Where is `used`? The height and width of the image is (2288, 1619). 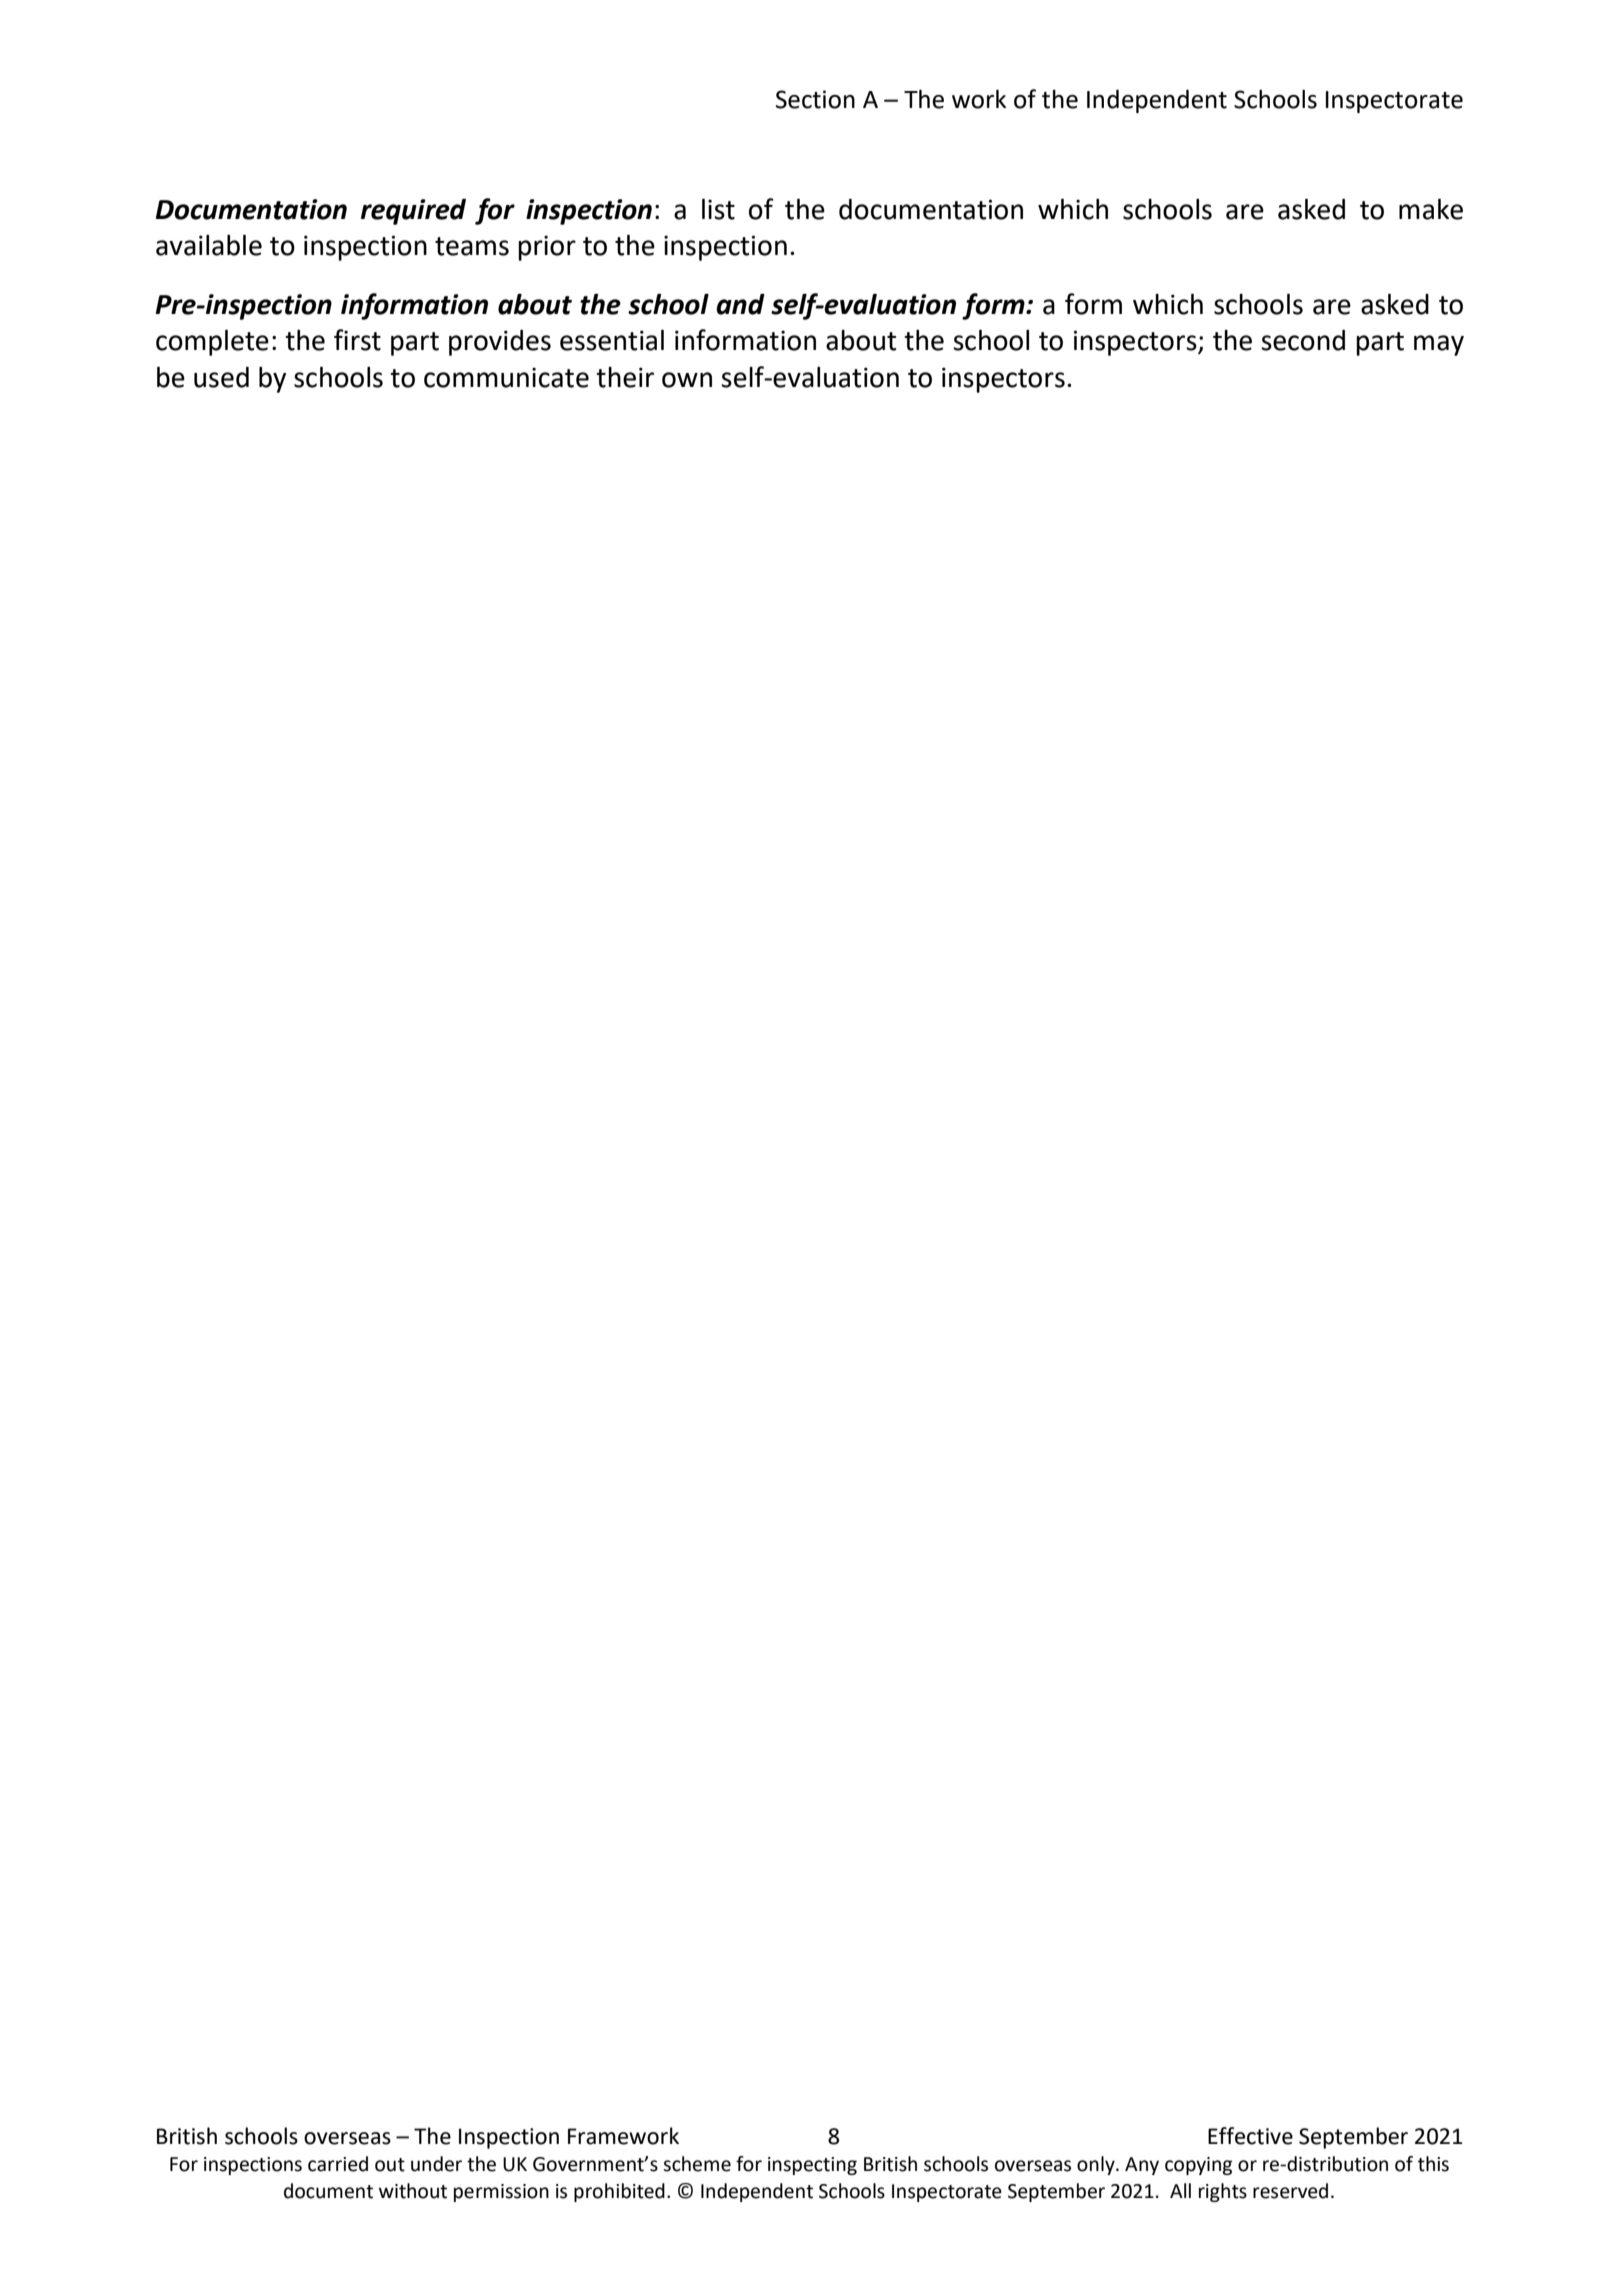
used is located at coordinates (221, 377).
